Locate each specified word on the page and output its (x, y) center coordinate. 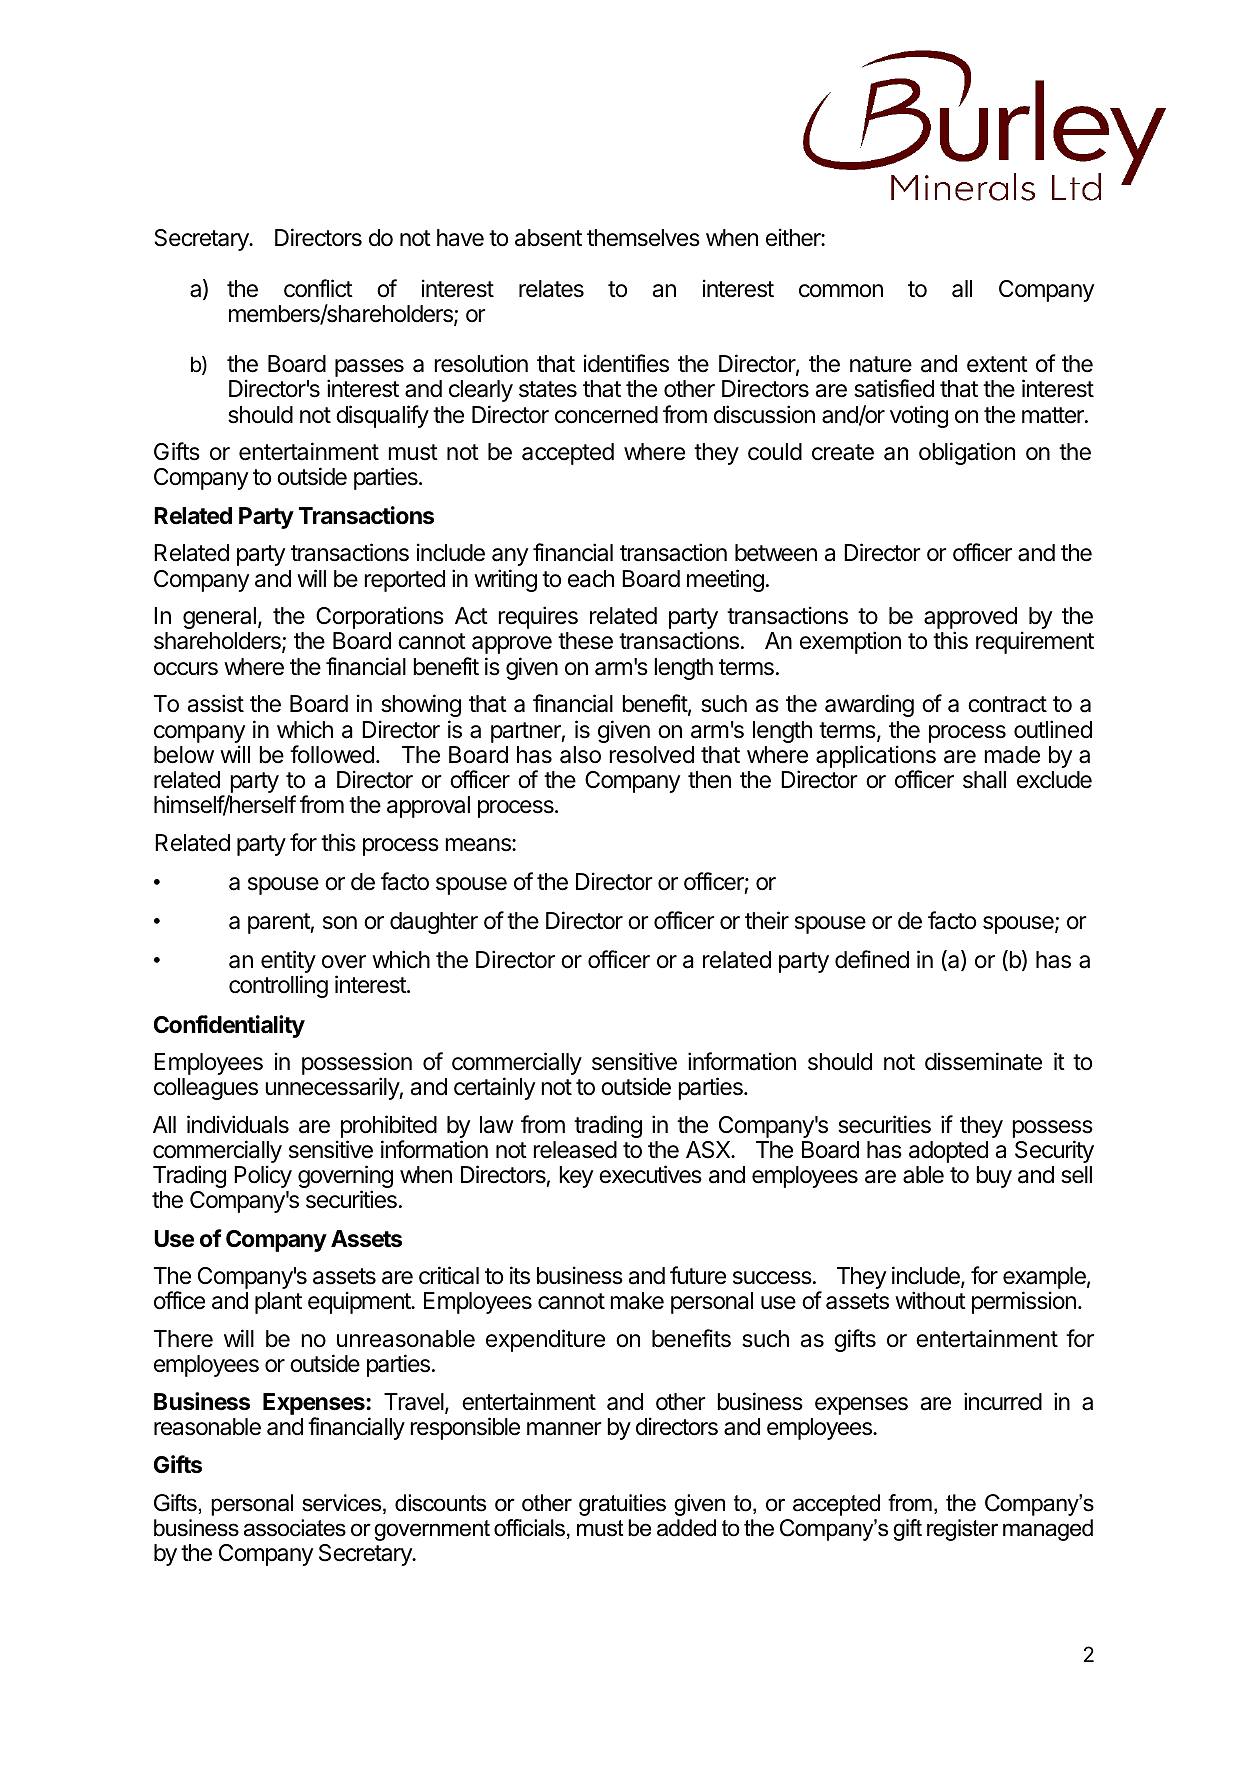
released (575, 1150)
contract (1007, 704)
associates (295, 1528)
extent (997, 364)
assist (216, 703)
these (585, 641)
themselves (643, 238)
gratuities (622, 1505)
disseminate (983, 1061)
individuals (238, 1124)
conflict (318, 288)
